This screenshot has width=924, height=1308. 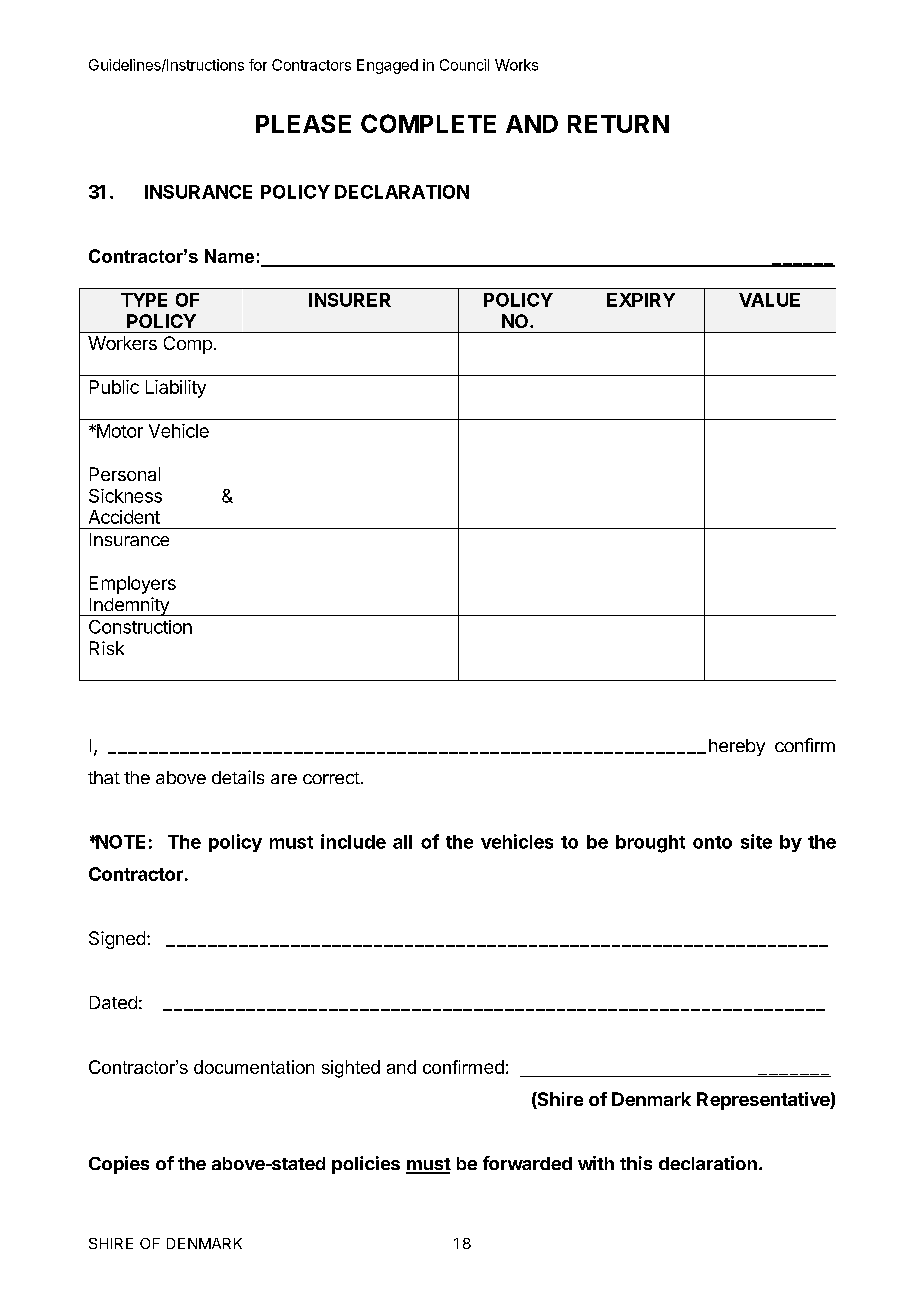 I want to click on correct, so click(x=331, y=778).
